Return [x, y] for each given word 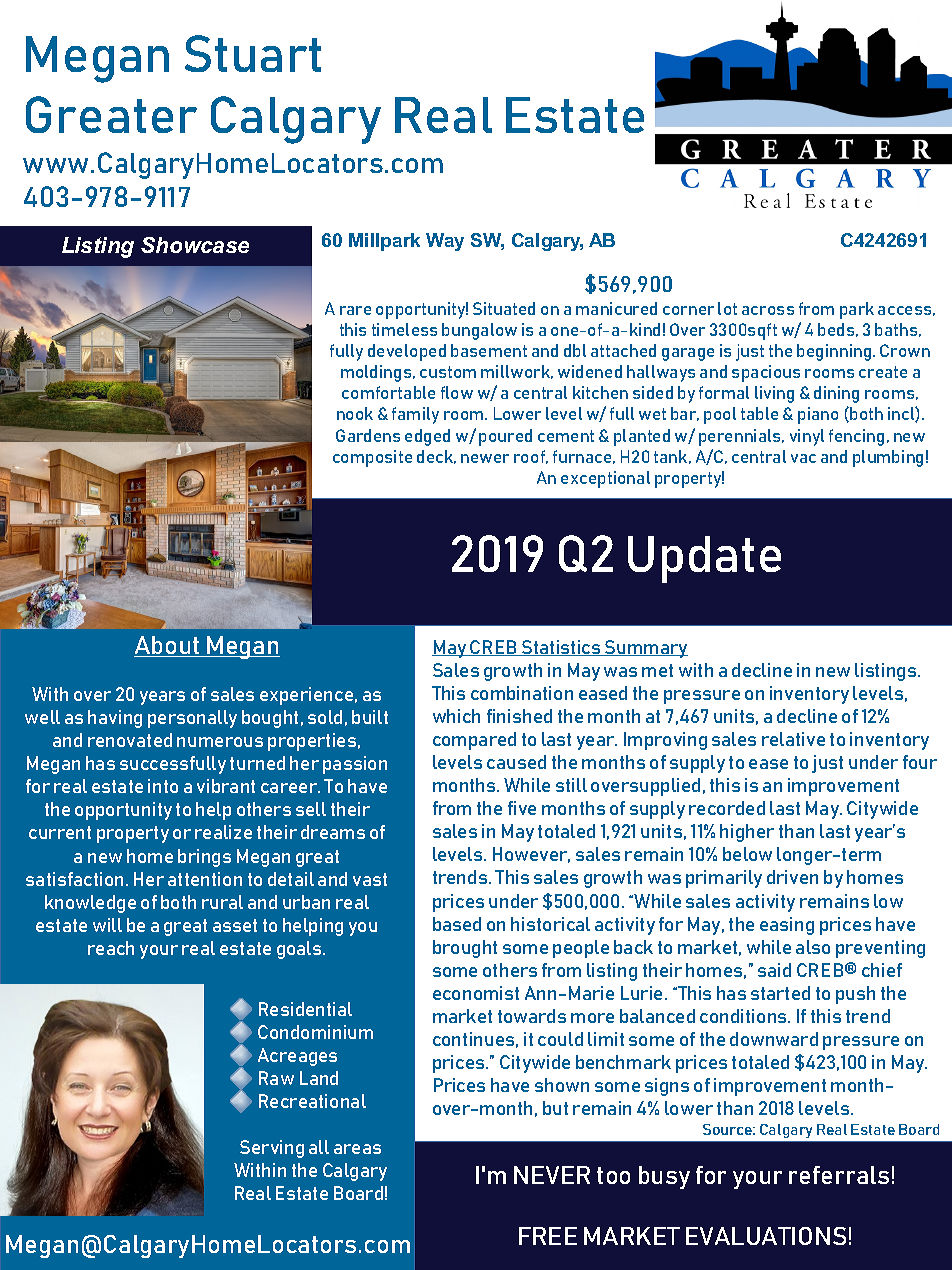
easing [787, 926]
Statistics [561, 648]
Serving [272, 1149]
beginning [835, 352]
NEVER [552, 1175]
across [768, 310]
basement [489, 350]
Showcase [195, 245]
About [168, 646]
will [107, 925]
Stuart [253, 53]
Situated [504, 308]
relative [793, 739]
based [457, 924]
